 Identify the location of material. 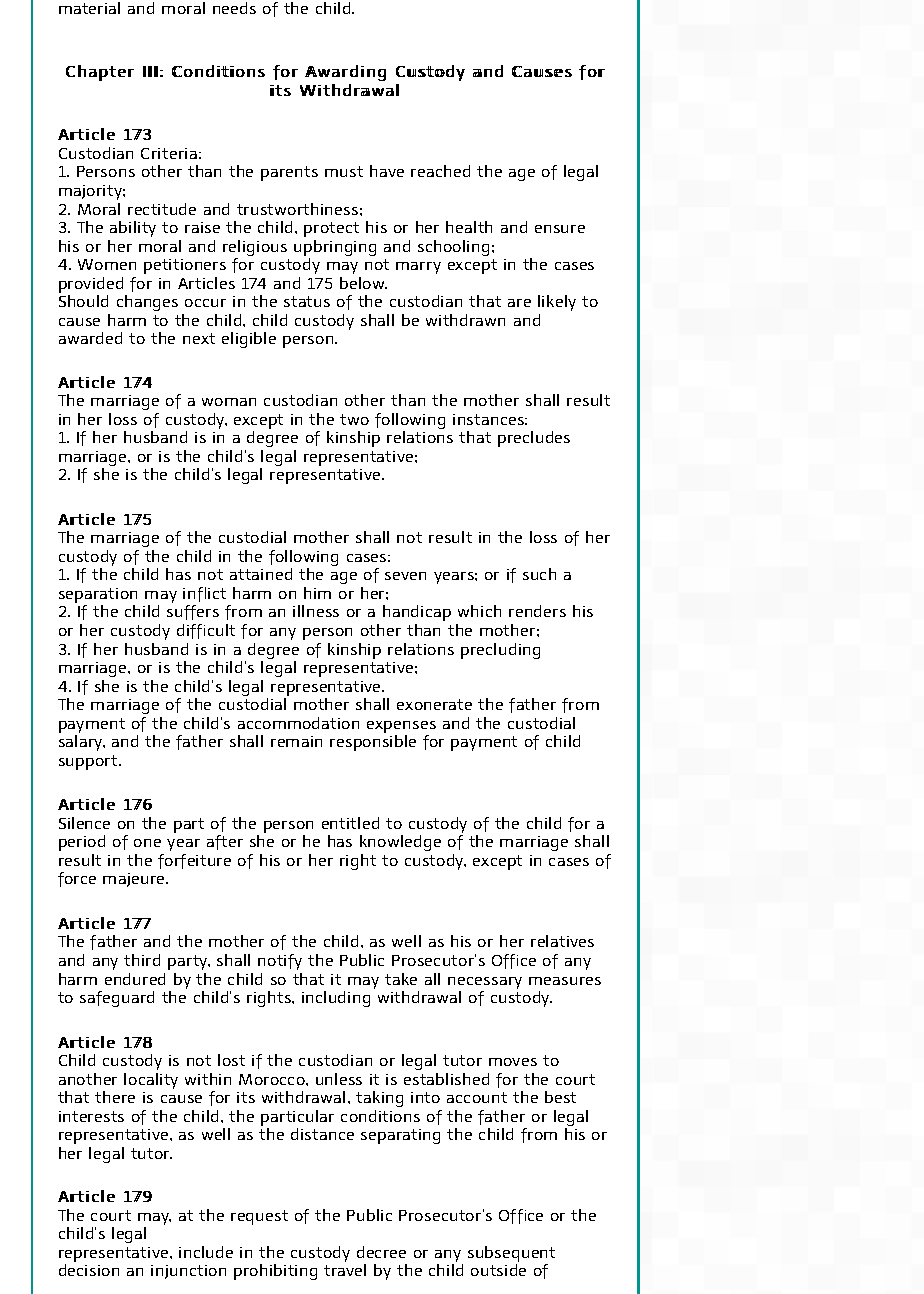
(89, 8).
